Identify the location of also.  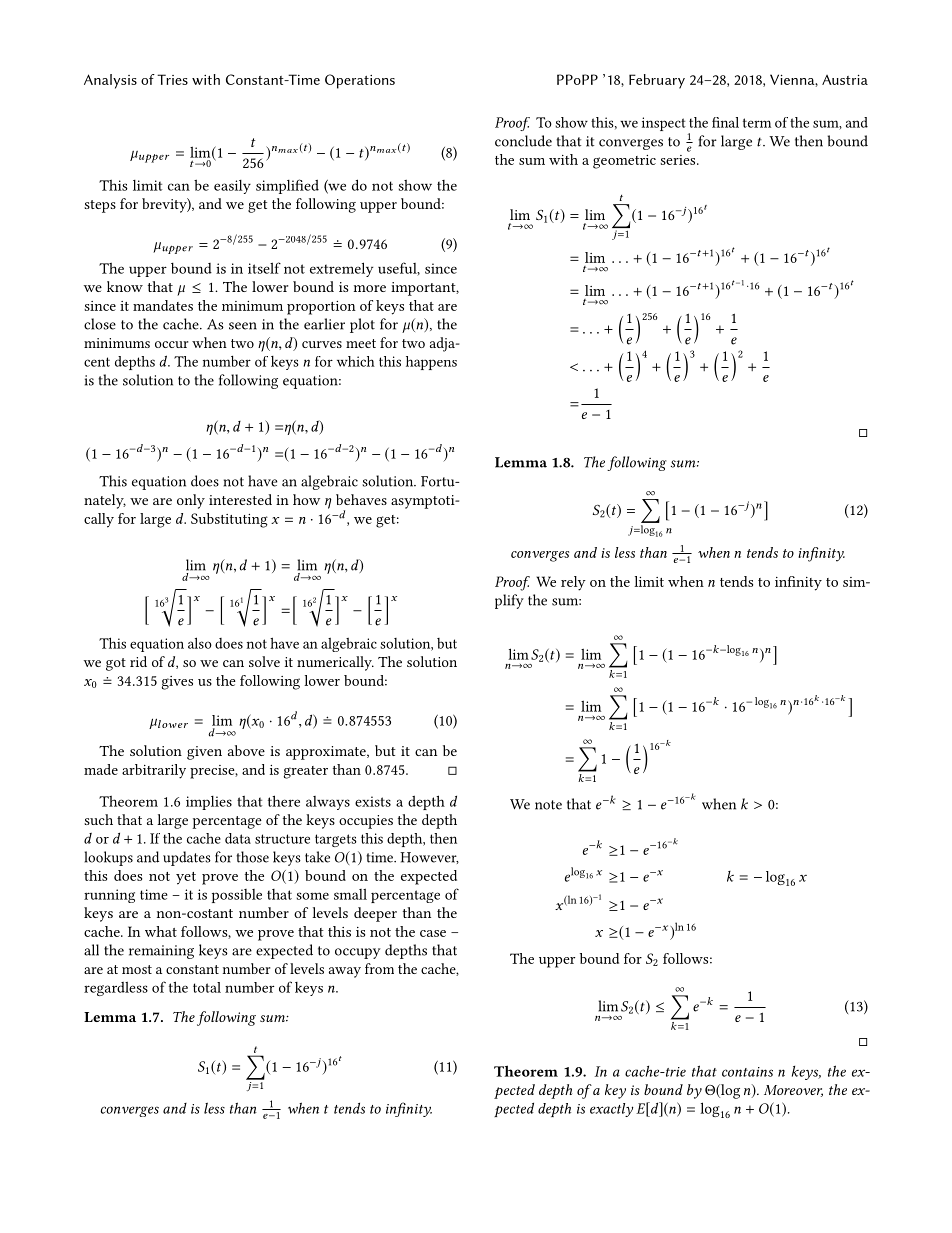
(200, 643).
